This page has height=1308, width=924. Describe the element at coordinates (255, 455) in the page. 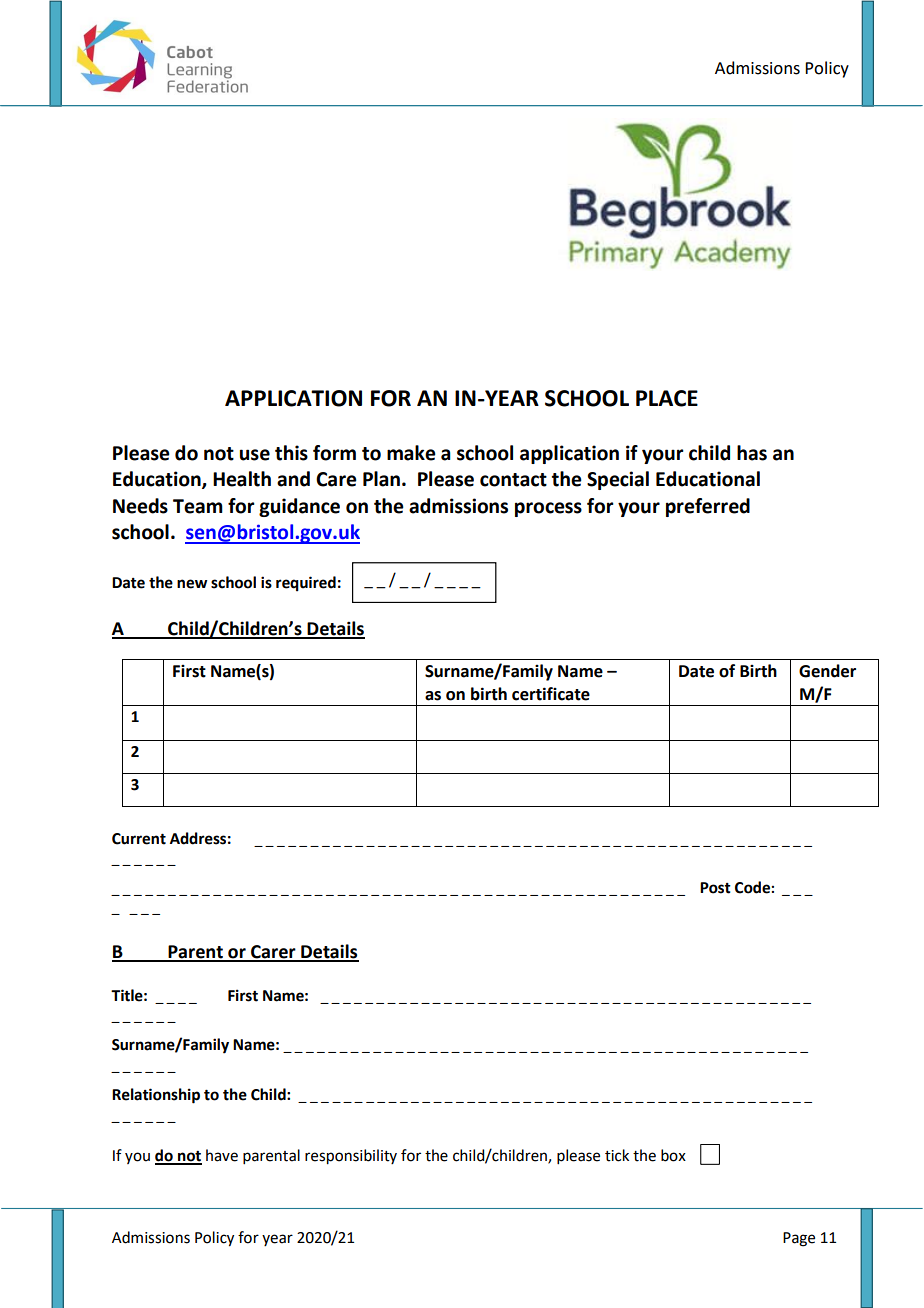

I see `use` at that location.
